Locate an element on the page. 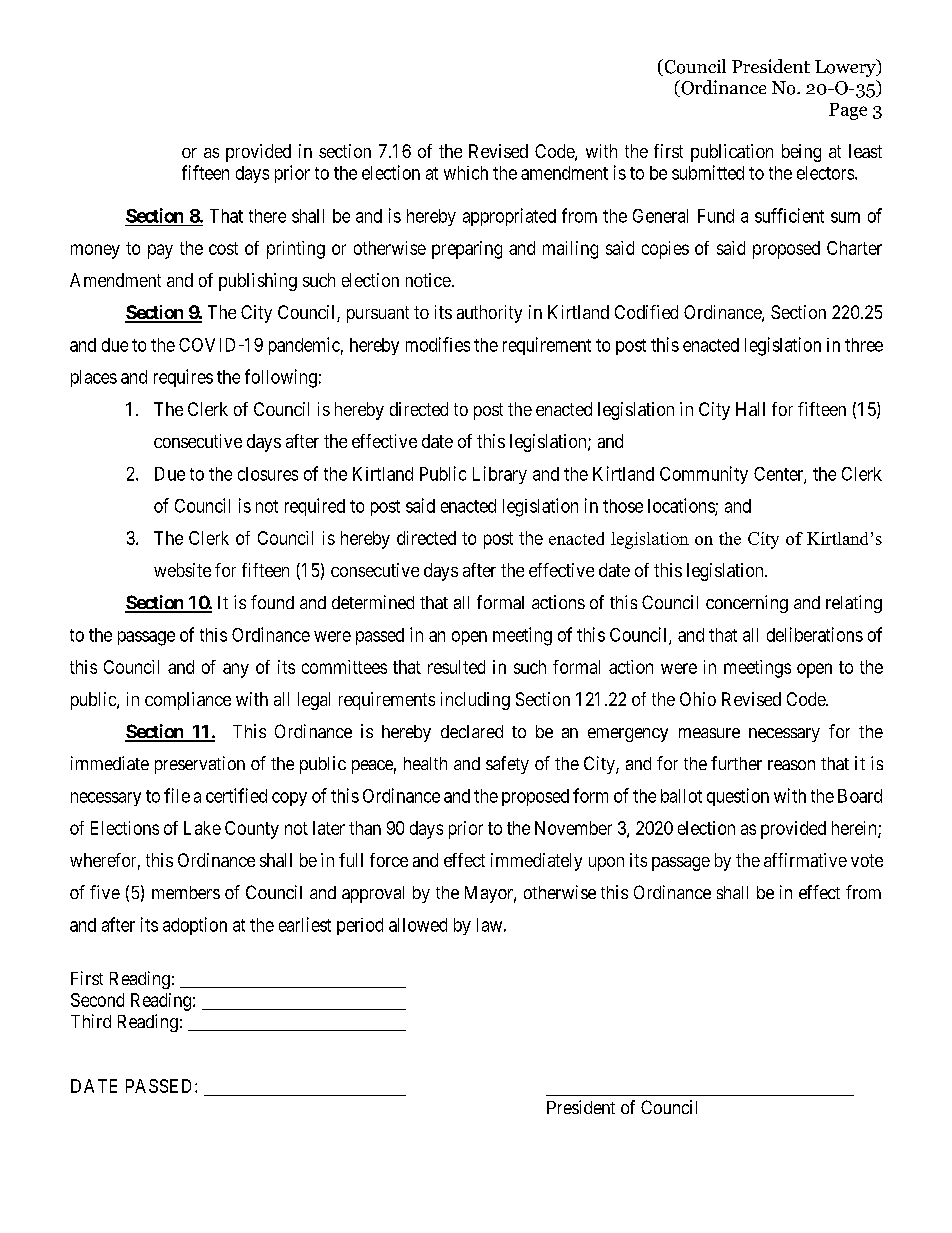  allowed is located at coordinates (418, 925).
